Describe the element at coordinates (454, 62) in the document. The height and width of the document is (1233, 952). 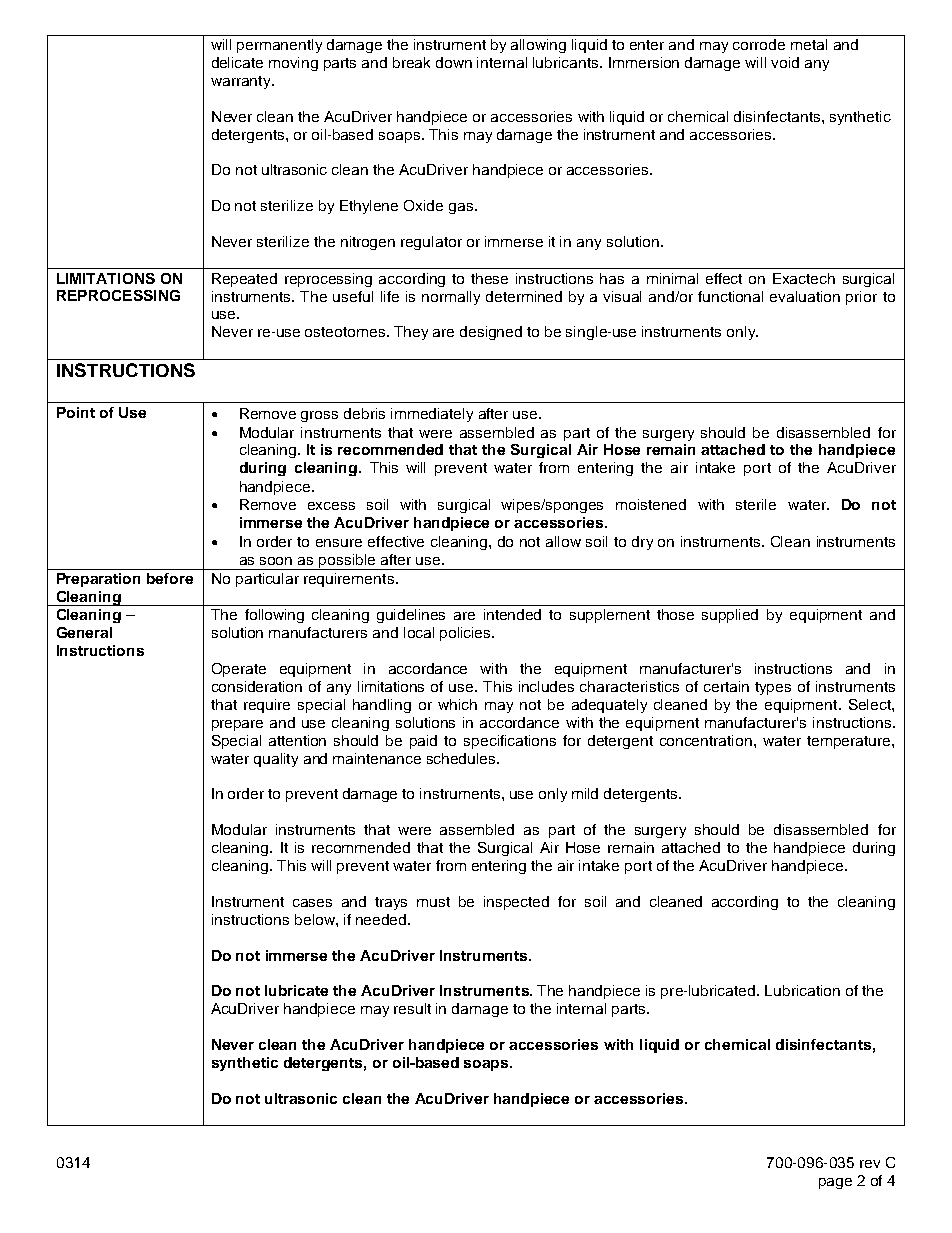
I see `down` at that location.
